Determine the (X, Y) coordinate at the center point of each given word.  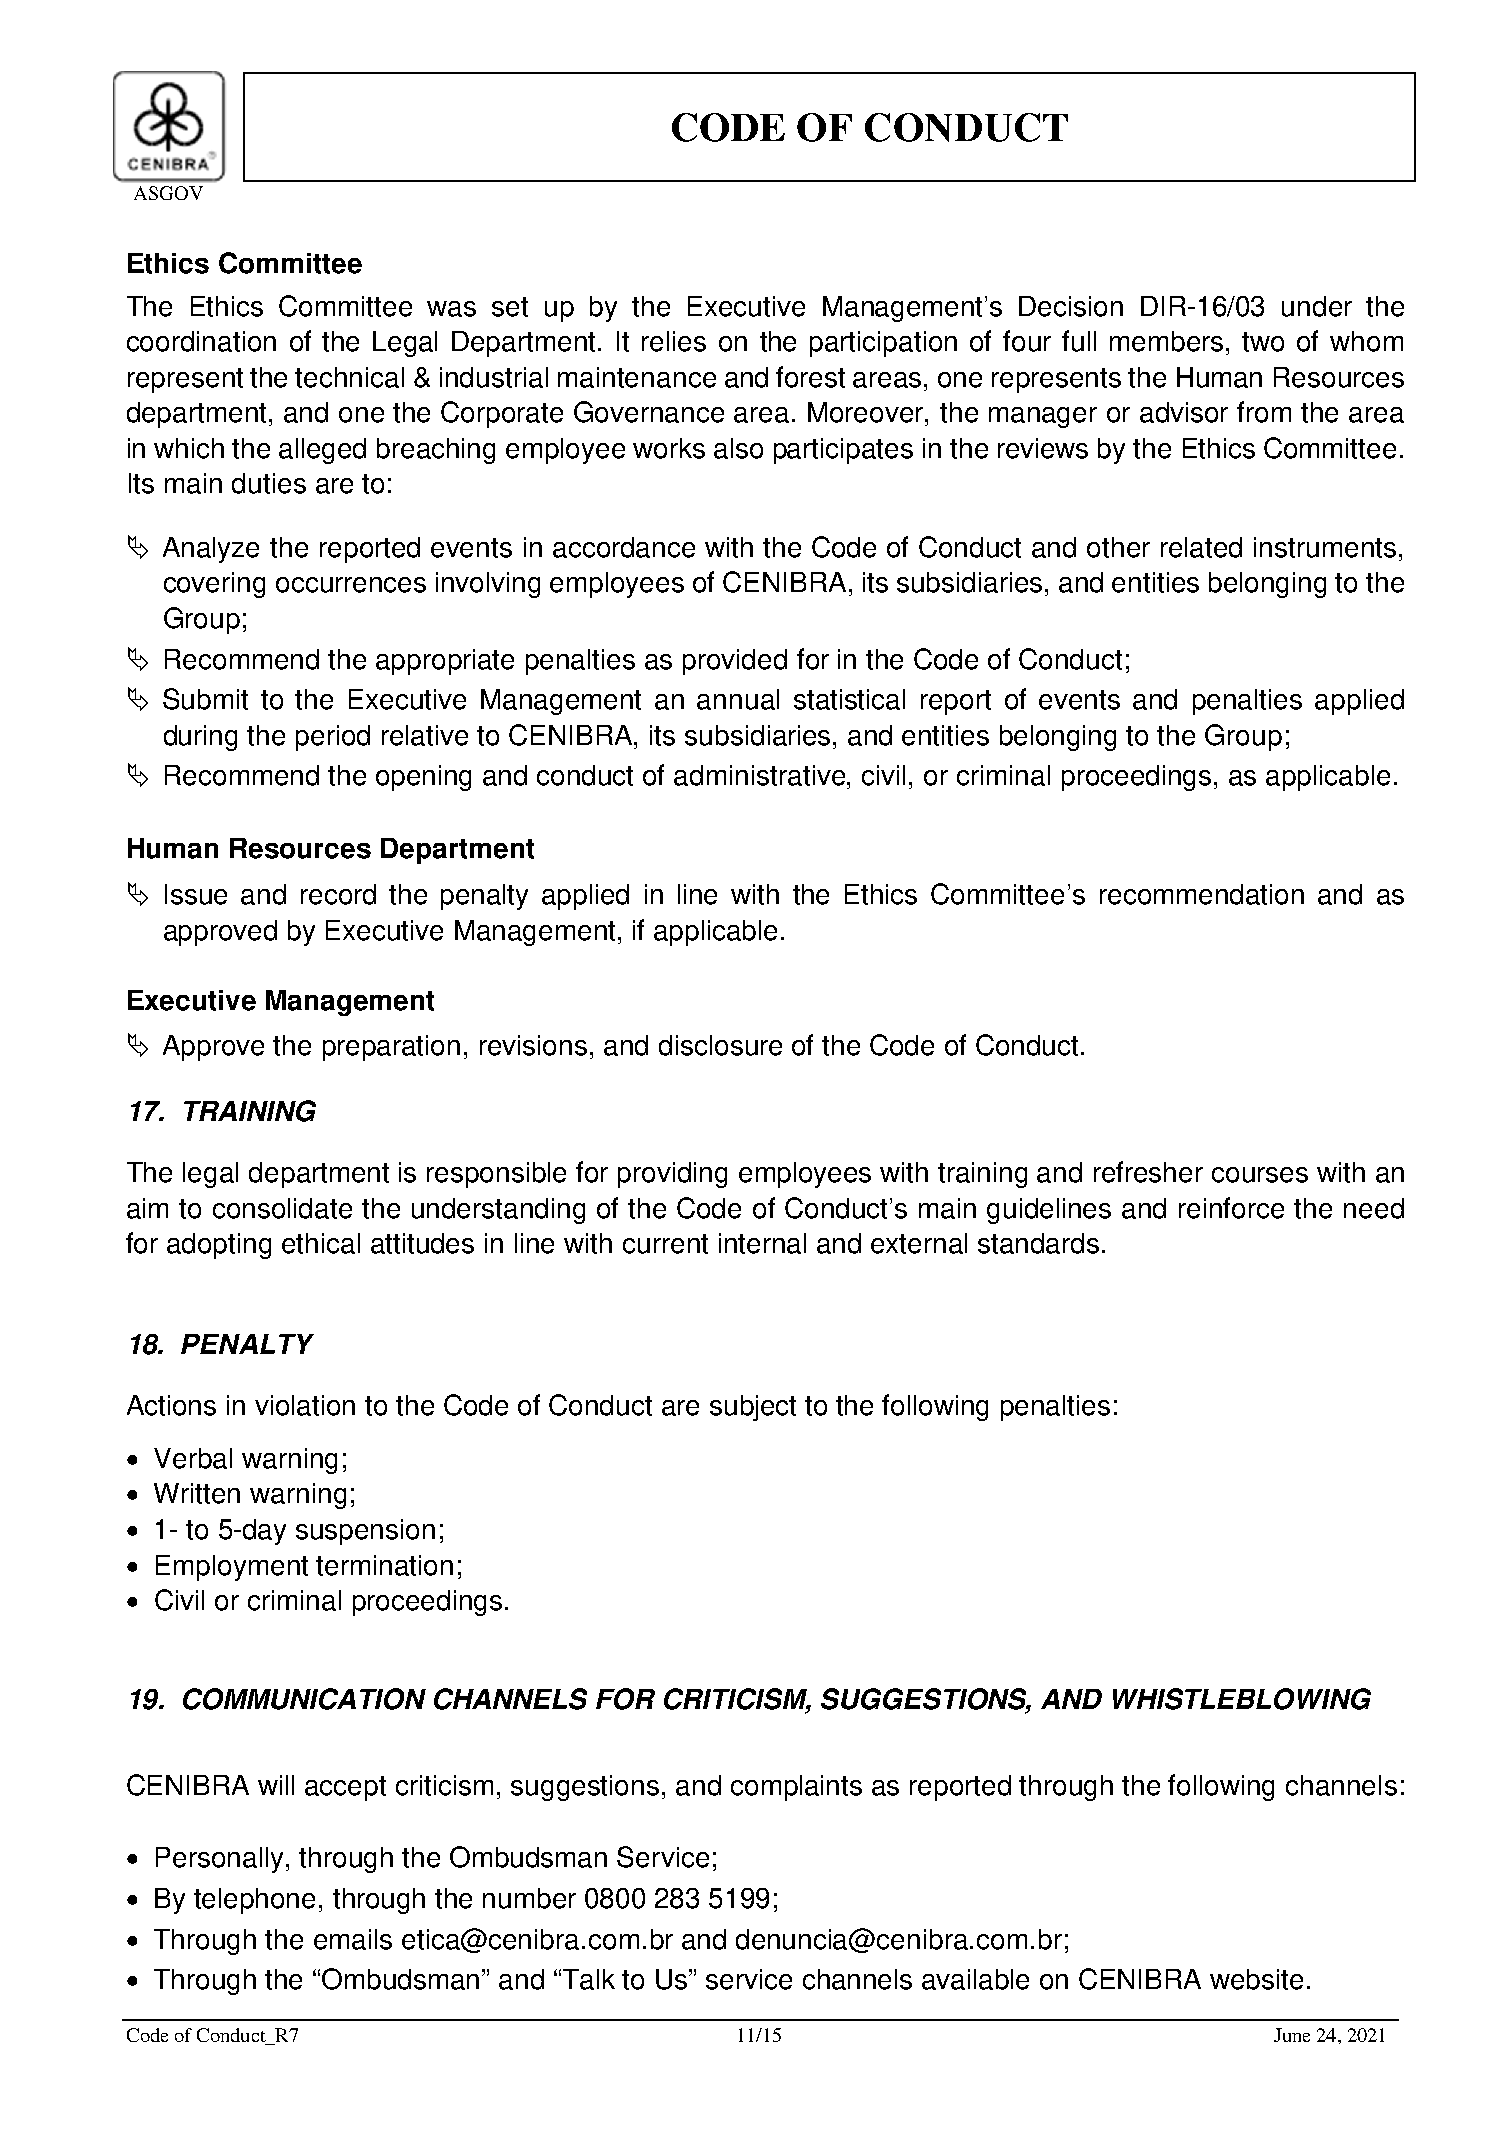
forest (810, 377)
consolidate (282, 1208)
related (1201, 547)
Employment (232, 1568)
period (333, 738)
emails (353, 1939)
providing (672, 1175)
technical (349, 377)
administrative (761, 775)
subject (753, 1408)
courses (1260, 1175)
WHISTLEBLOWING (1242, 1699)
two (1263, 342)
